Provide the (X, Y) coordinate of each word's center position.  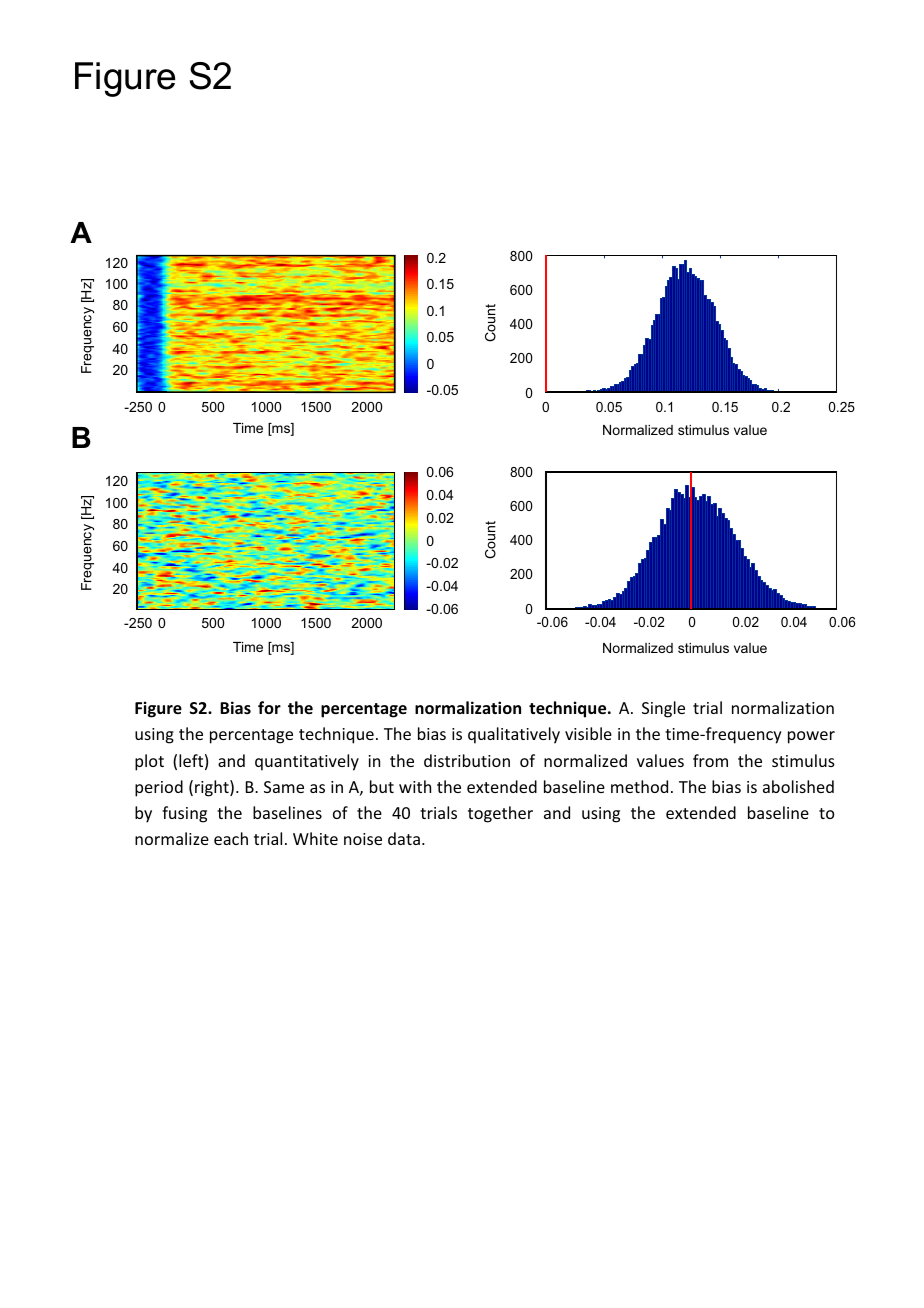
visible (588, 733)
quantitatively (307, 762)
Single (663, 709)
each (231, 838)
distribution (467, 760)
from (710, 760)
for (269, 707)
